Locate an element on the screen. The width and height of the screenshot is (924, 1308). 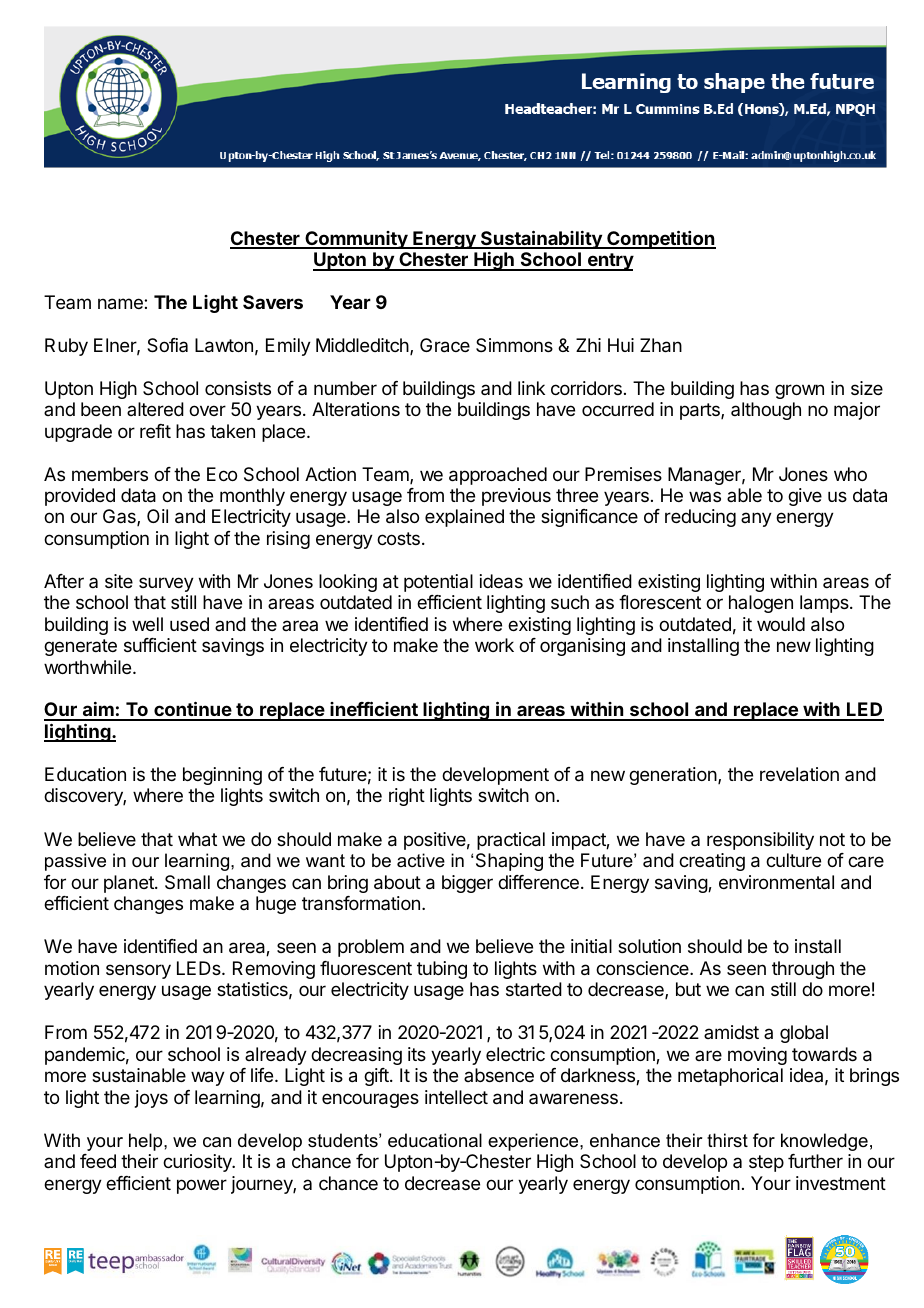
through is located at coordinates (803, 970).
